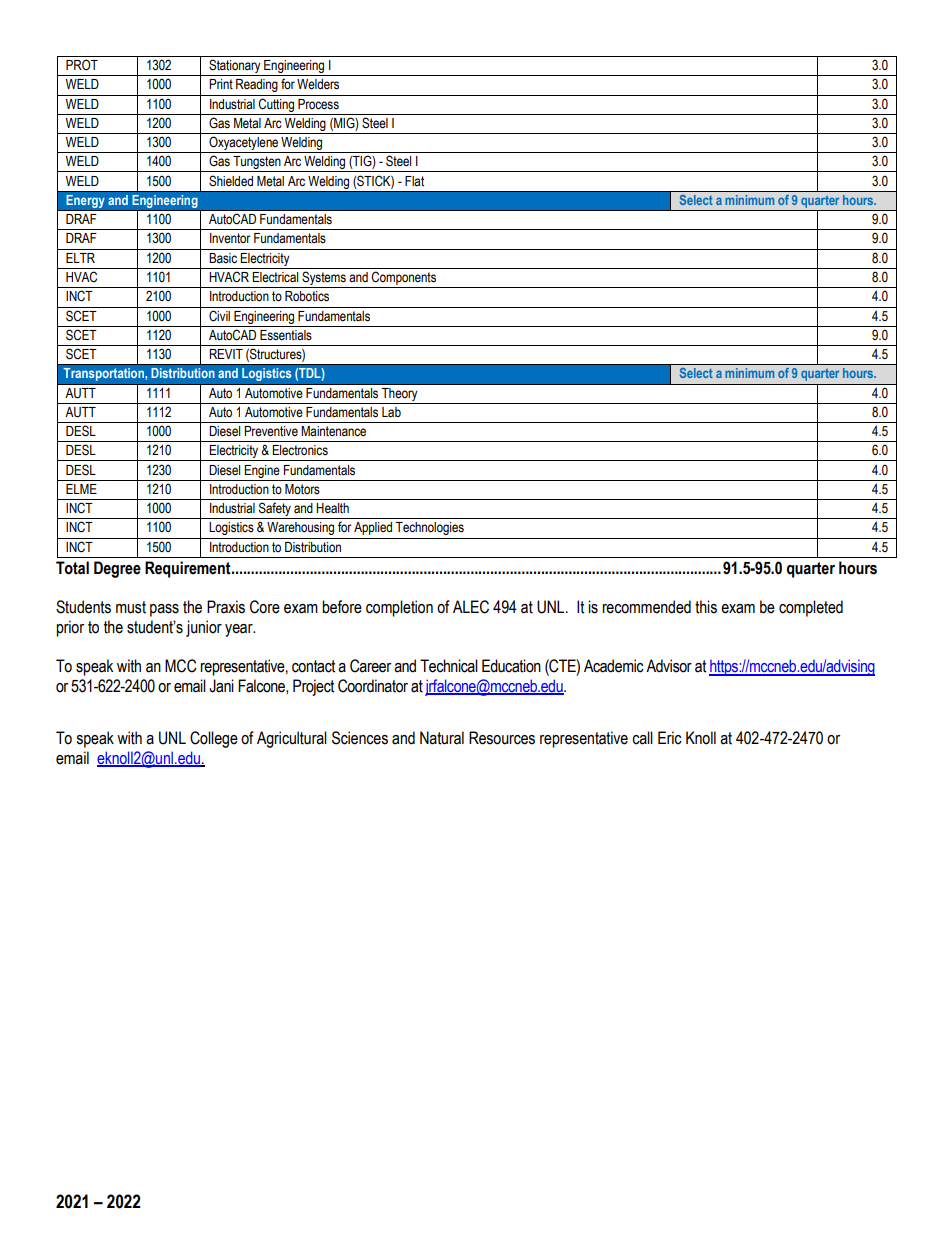 Image resolution: width=952 pixels, height=1233 pixels. Describe the element at coordinates (471, 607) in the image. I see `ALEC` at that location.
